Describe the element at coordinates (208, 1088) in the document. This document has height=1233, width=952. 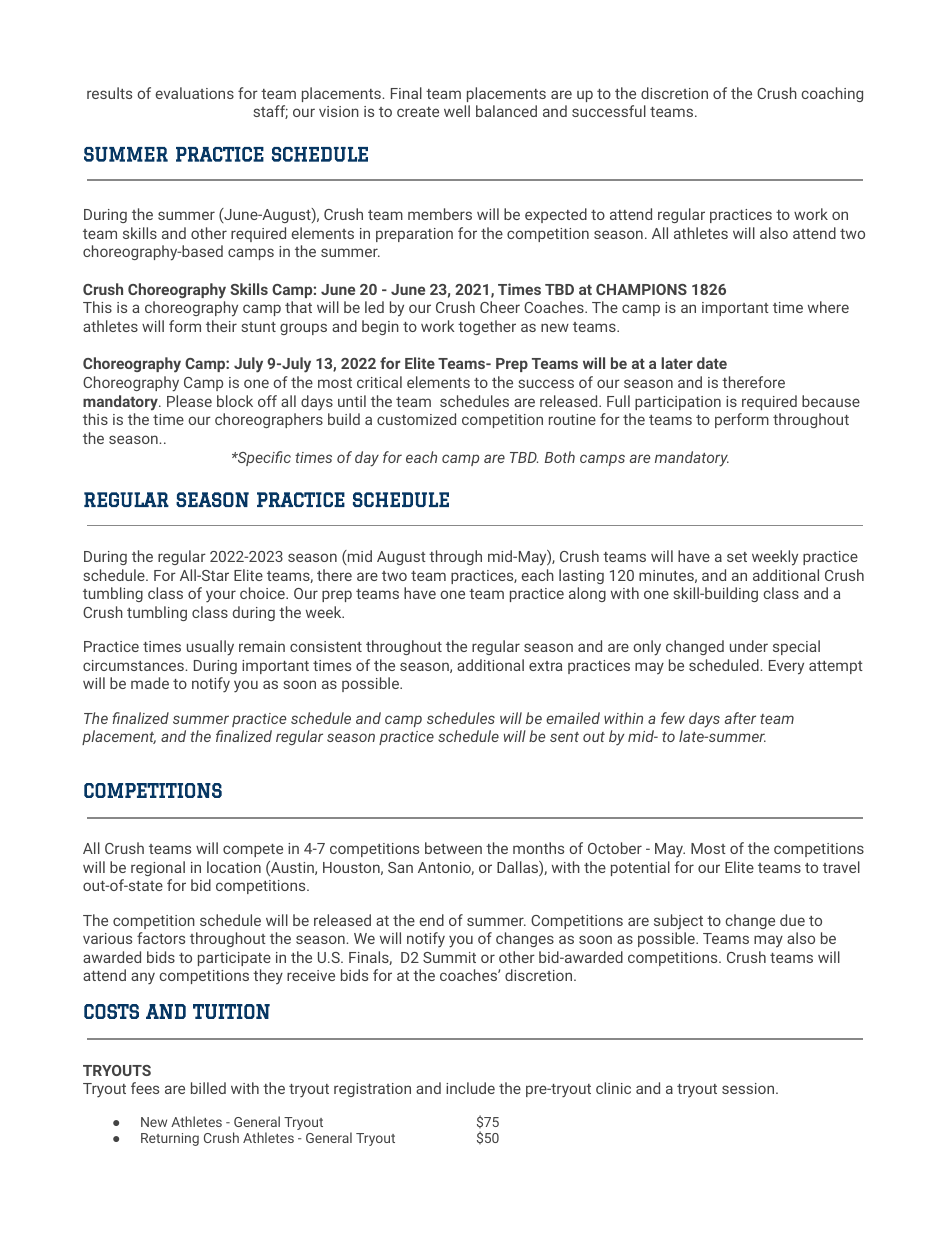
I see `billed` at that location.
